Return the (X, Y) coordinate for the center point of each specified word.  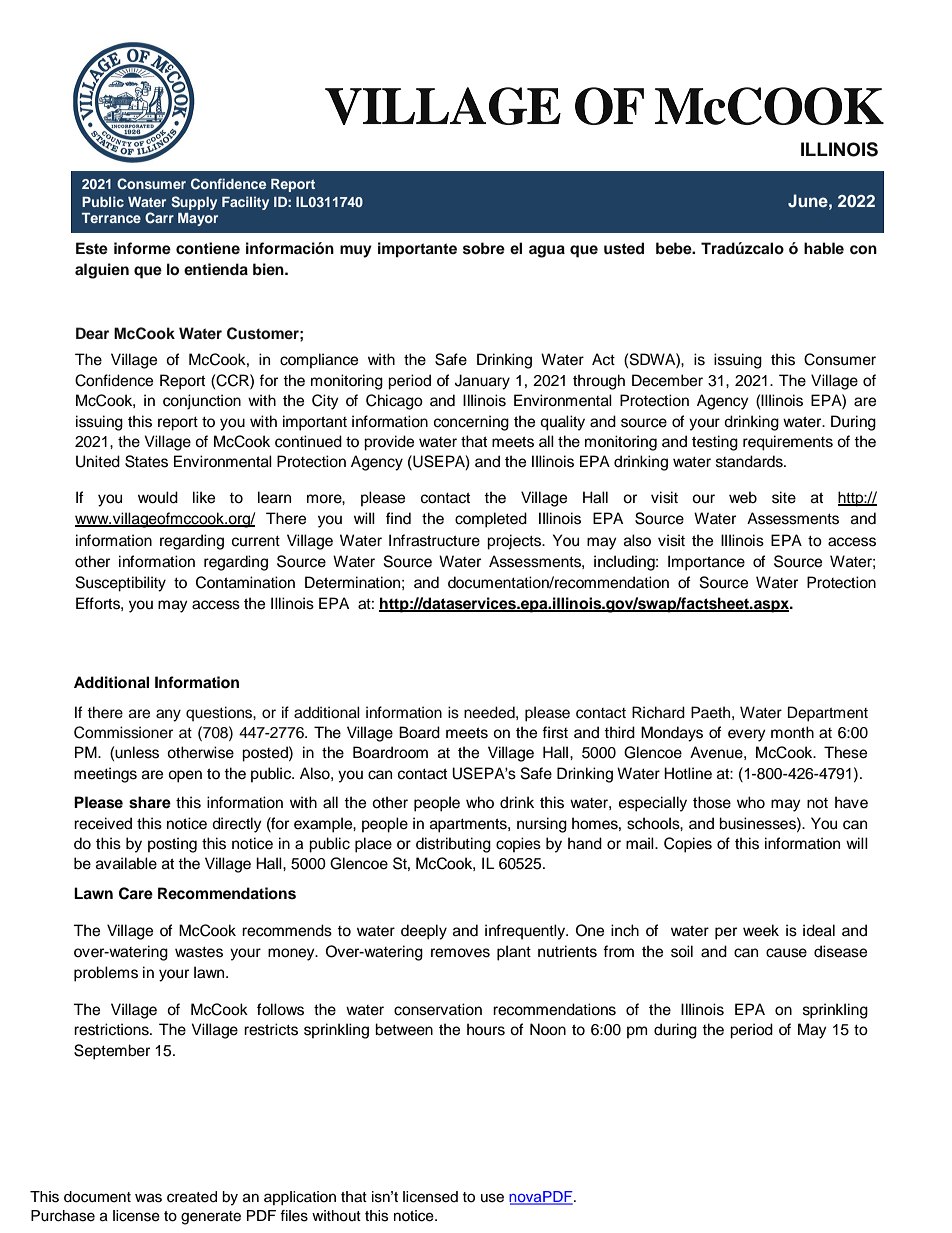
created (192, 1197)
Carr (159, 218)
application (300, 1198)
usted (624, 248)
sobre (484, 248)
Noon (548, 1029)
